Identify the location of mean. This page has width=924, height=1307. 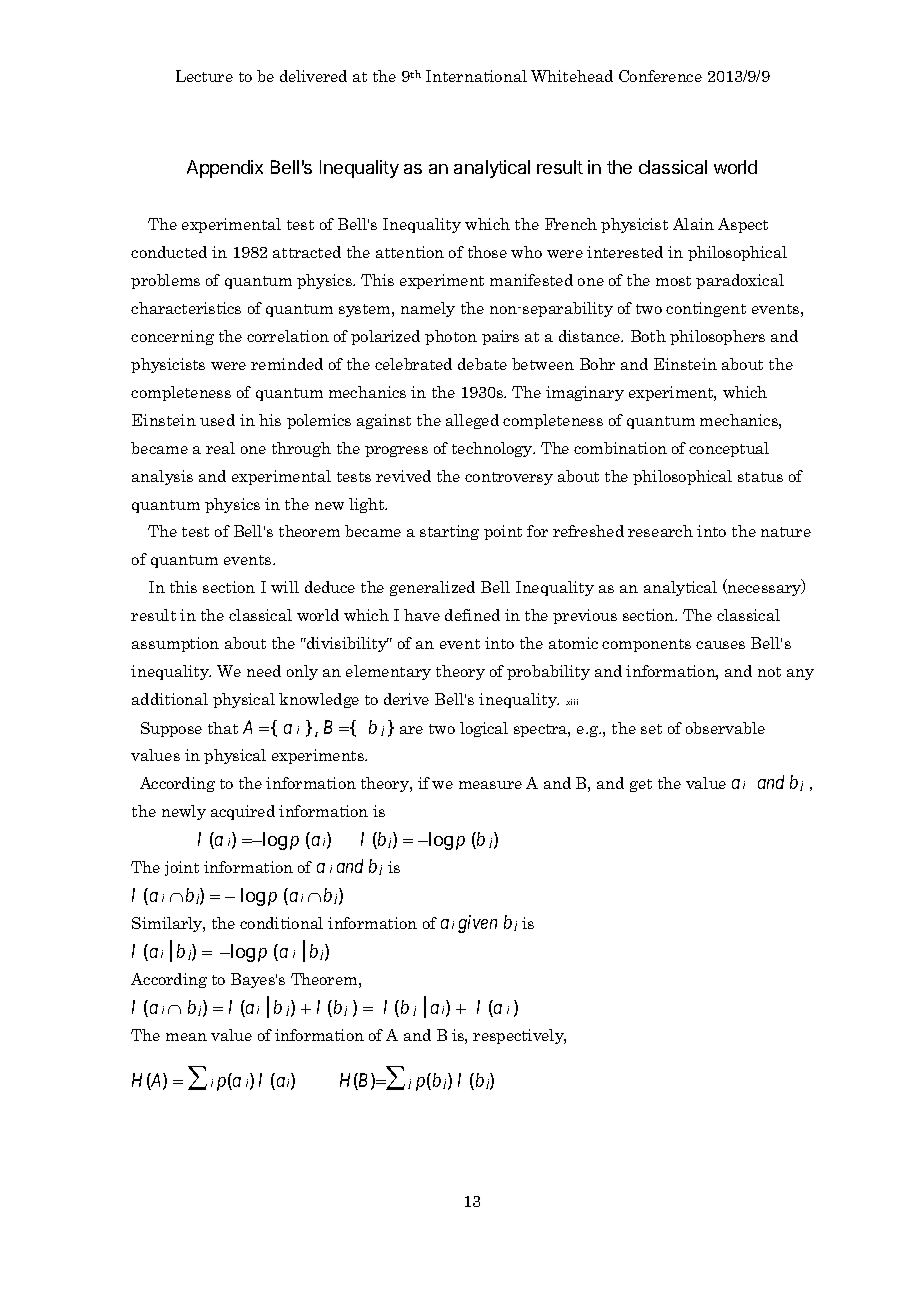
(186, 1037).
